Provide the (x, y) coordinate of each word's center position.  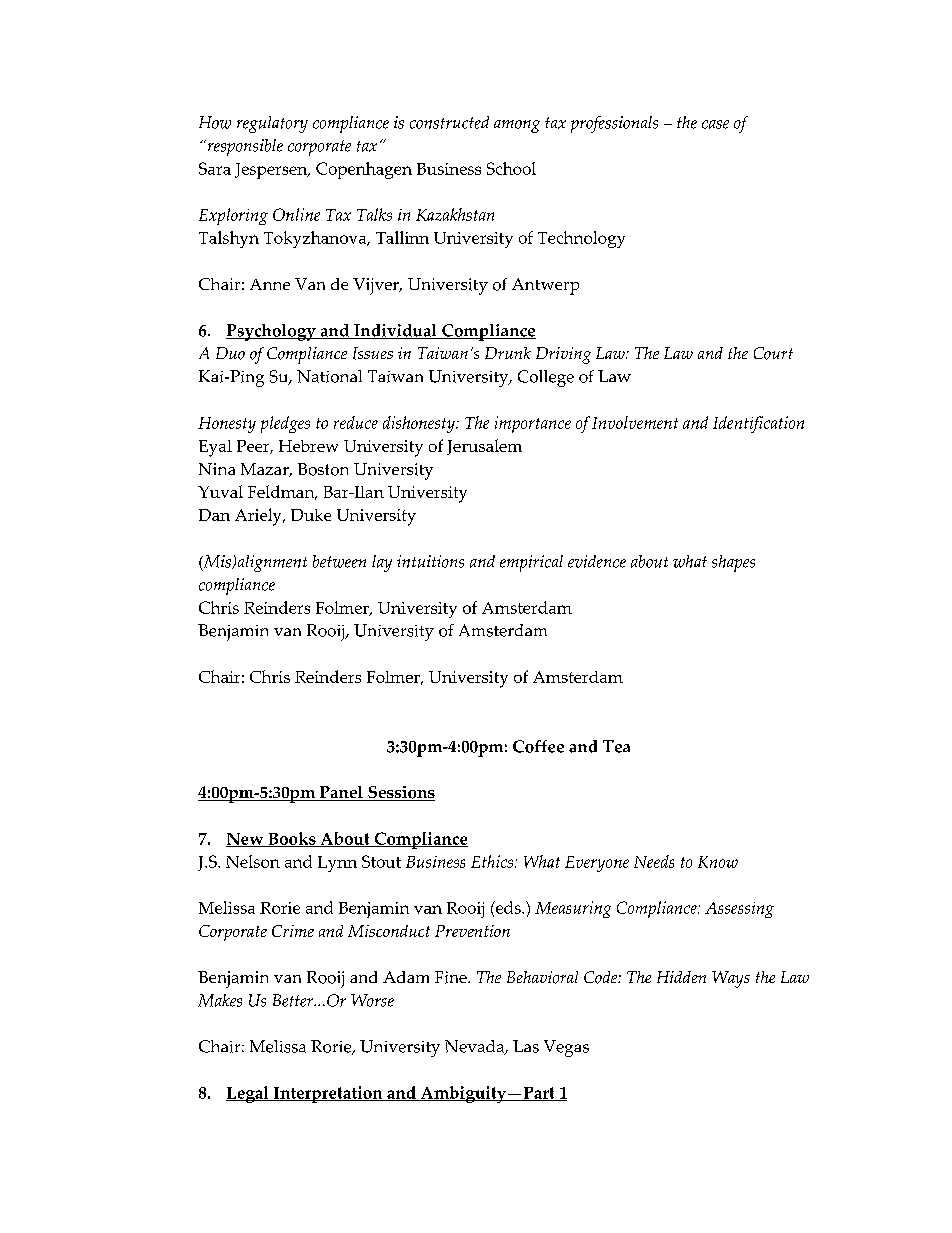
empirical (531, 563)
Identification (758, 424)
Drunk (508, 353)
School (511, 168)
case (715, 124)
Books (292, 839)
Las (526, 1046)
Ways (731, 979)
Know (718, 862)
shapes (733, 563)
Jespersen (272, 171)
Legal (248, 1094)
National (329, 376)
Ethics (493, 861)
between (339, 561)
